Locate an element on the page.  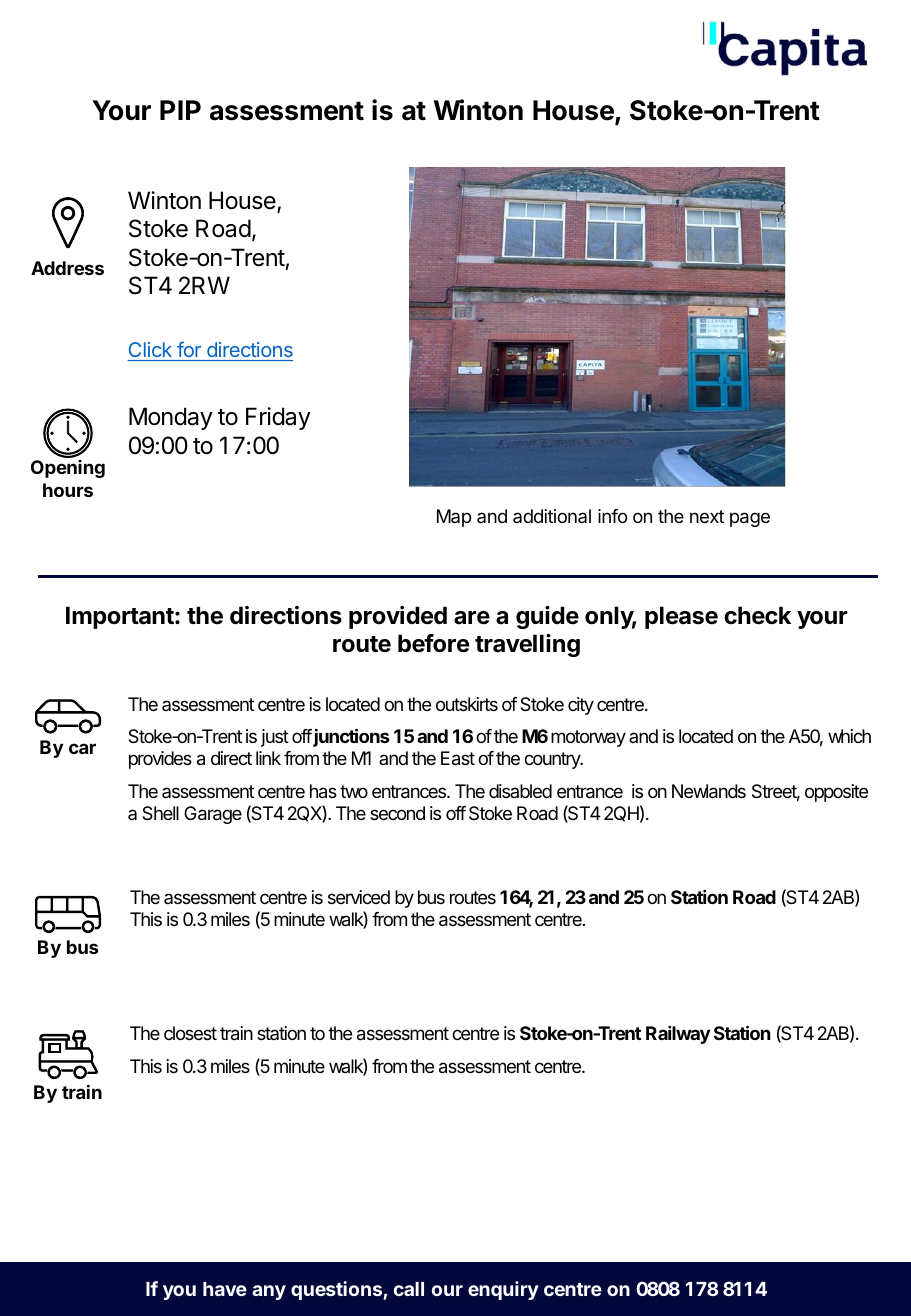
which is located at coordinates (849, 736).
